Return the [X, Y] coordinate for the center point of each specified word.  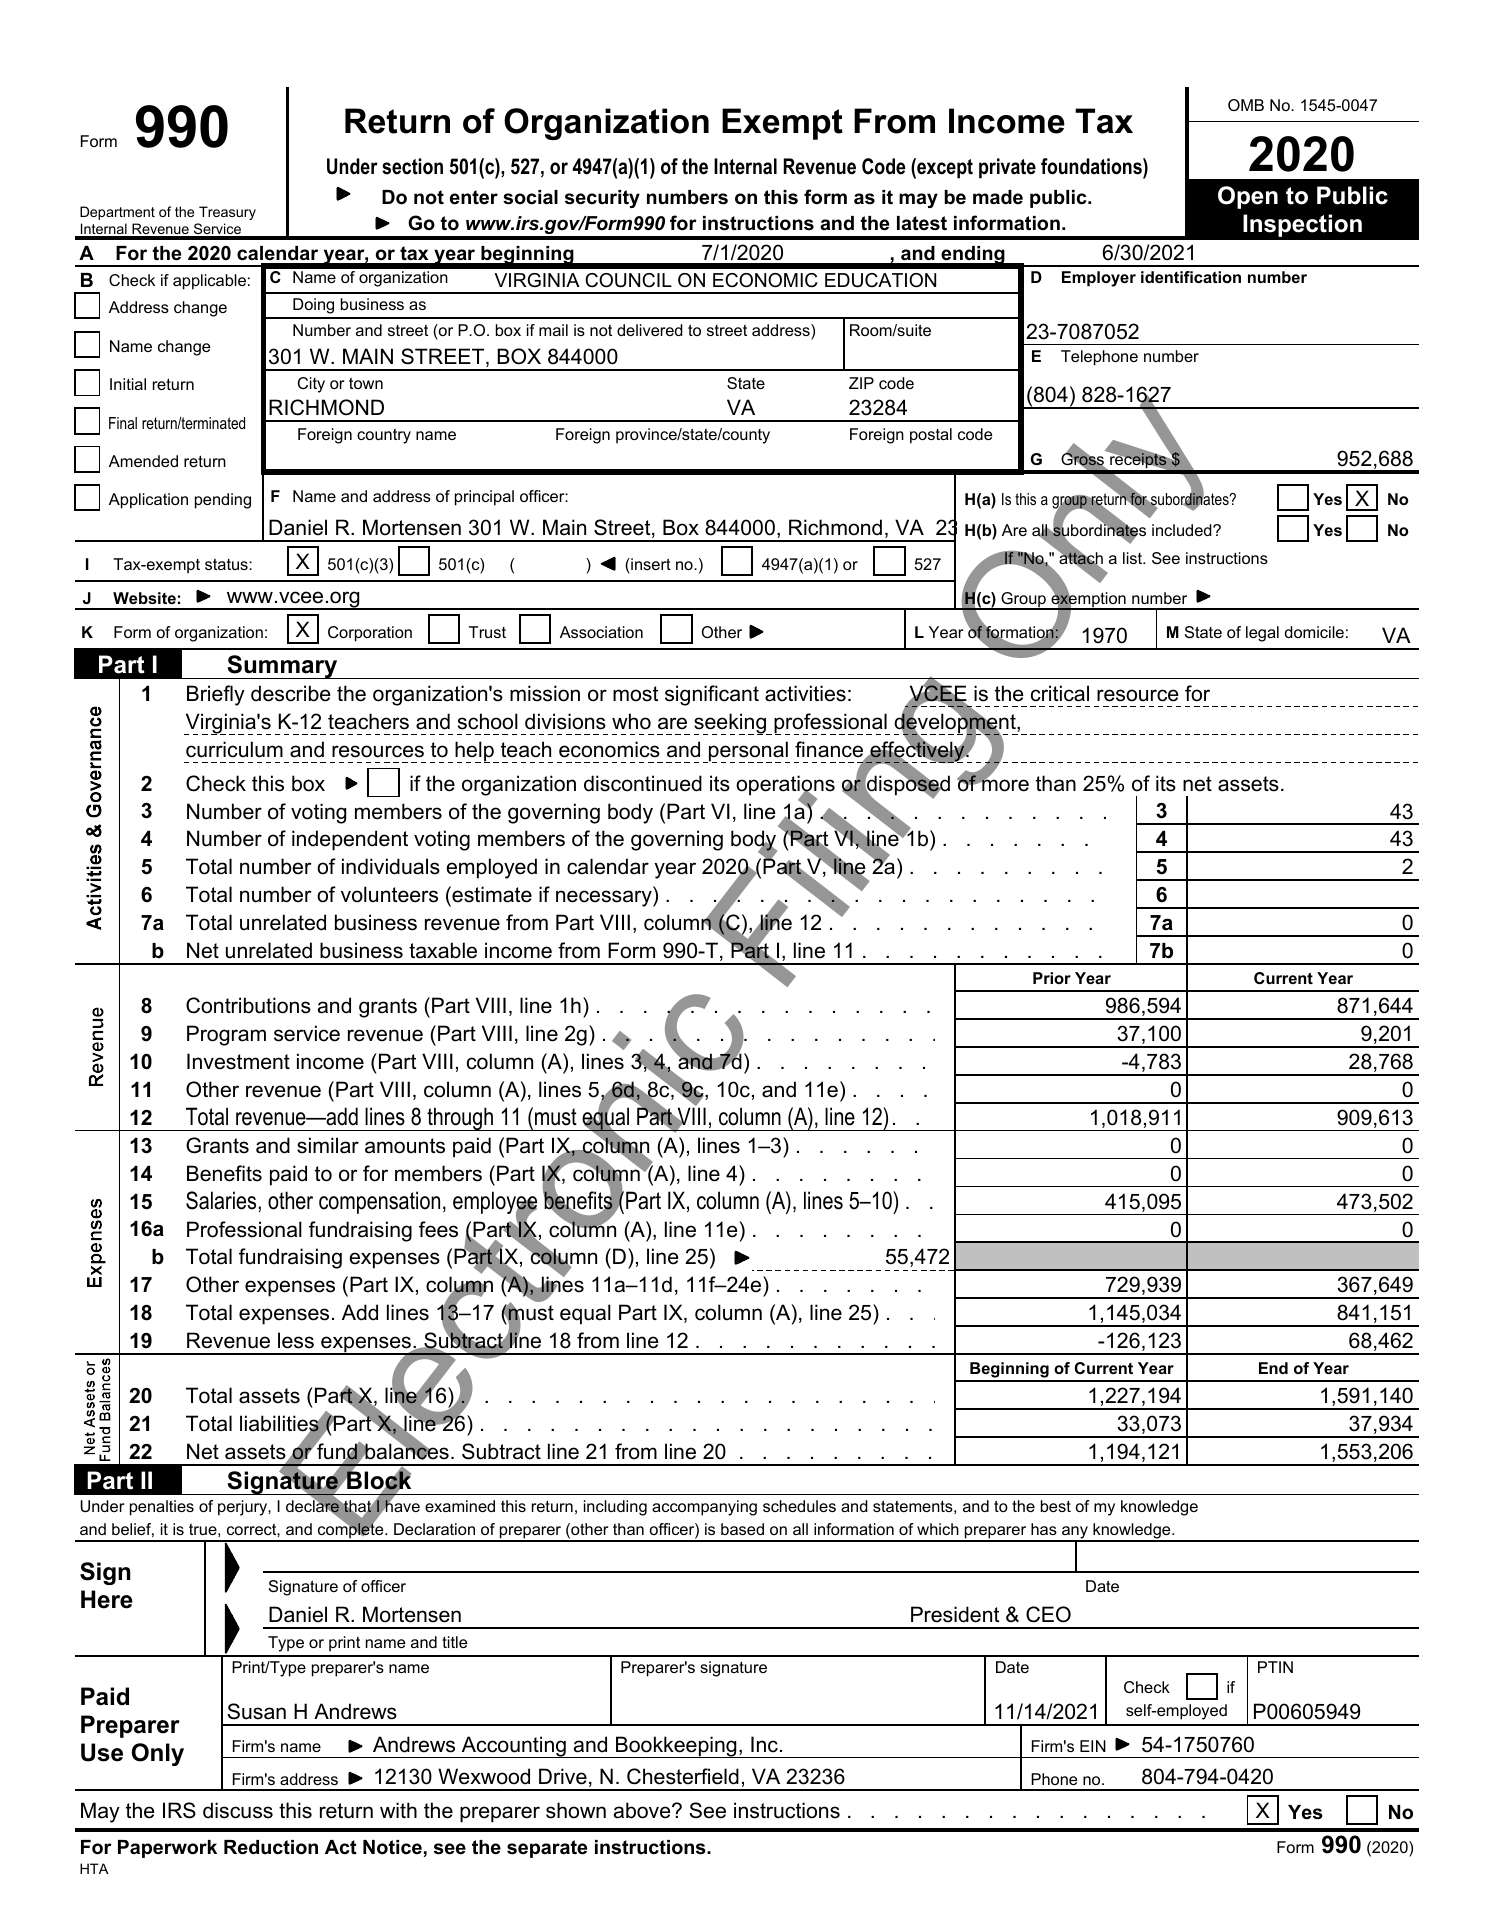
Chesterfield [683, 1776]
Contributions [248, 1005]
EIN [1093, 1746]
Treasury [227, 213]
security [602, 199]
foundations [1092, 166]
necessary [605, 898]
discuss [238, 1810]
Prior [1052, 978]
